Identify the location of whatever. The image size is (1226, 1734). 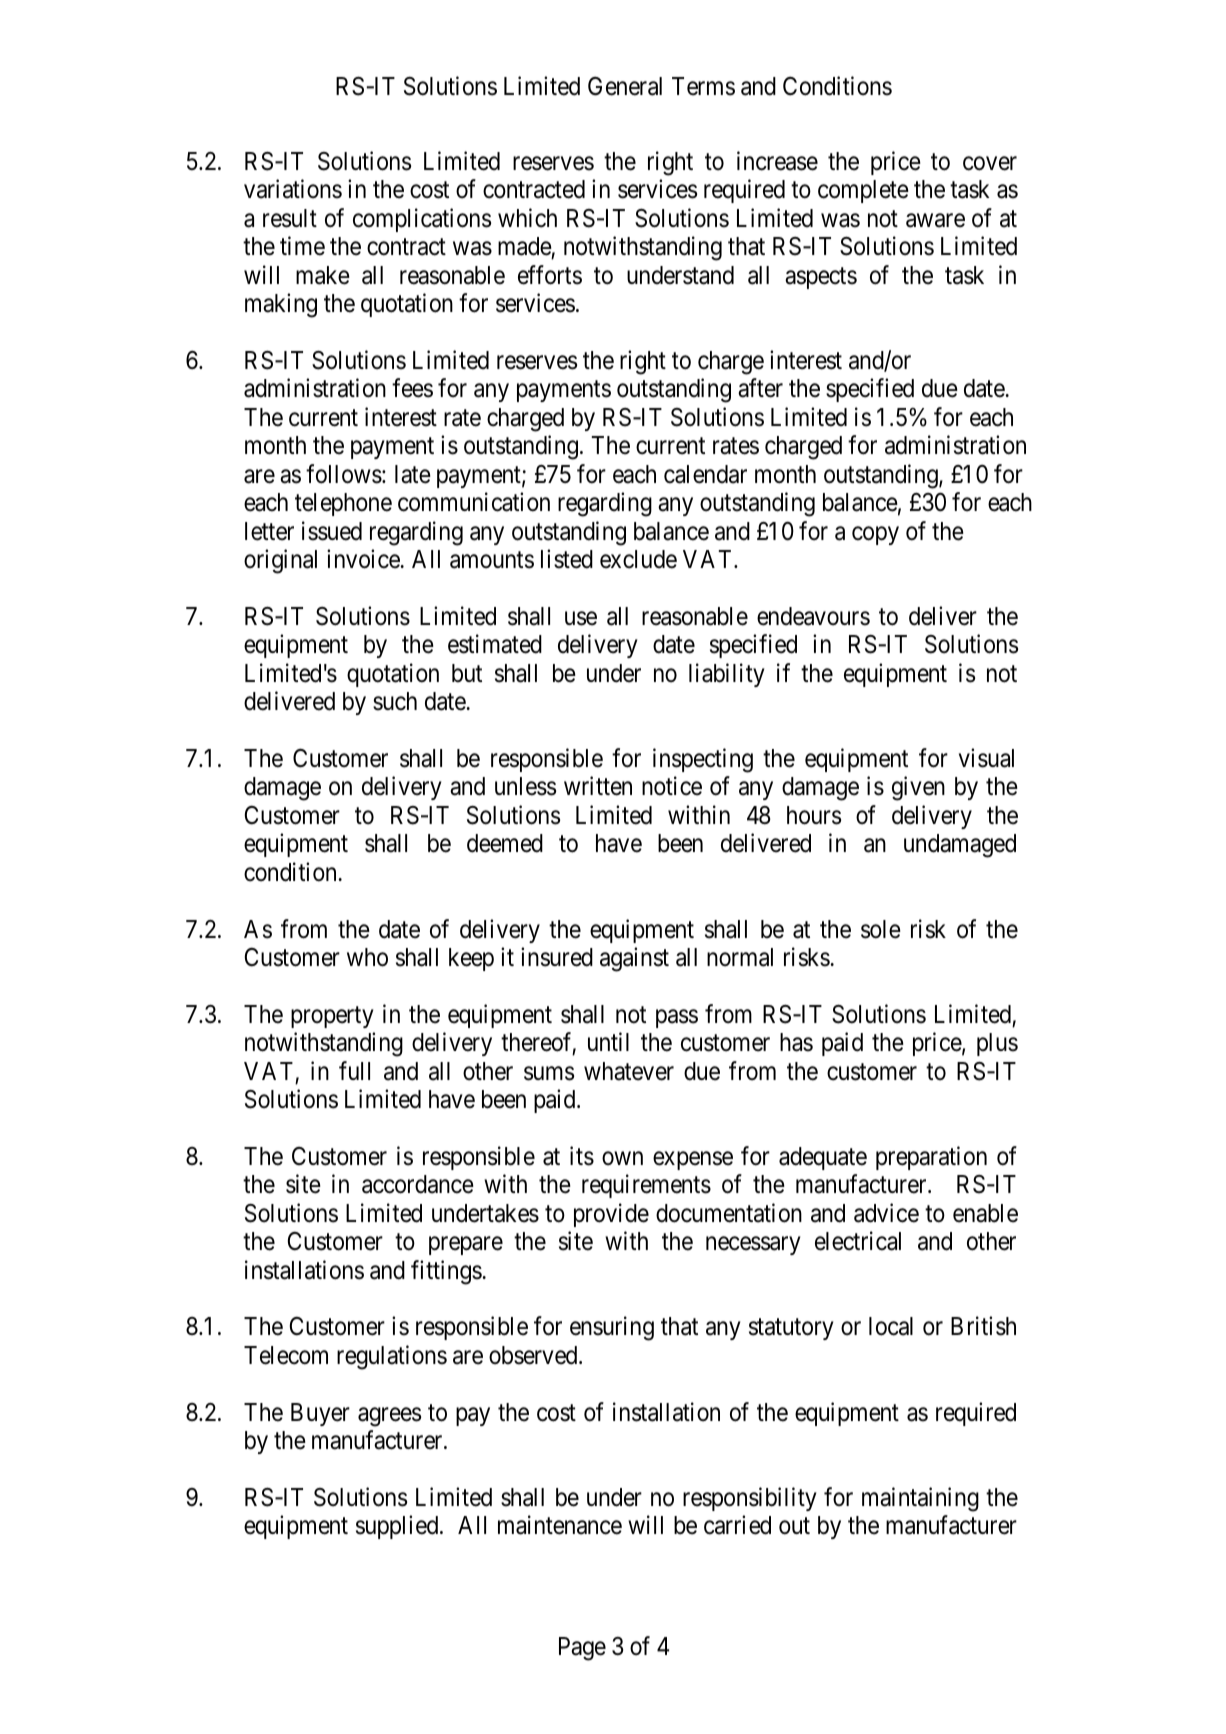
(629, 1071).
